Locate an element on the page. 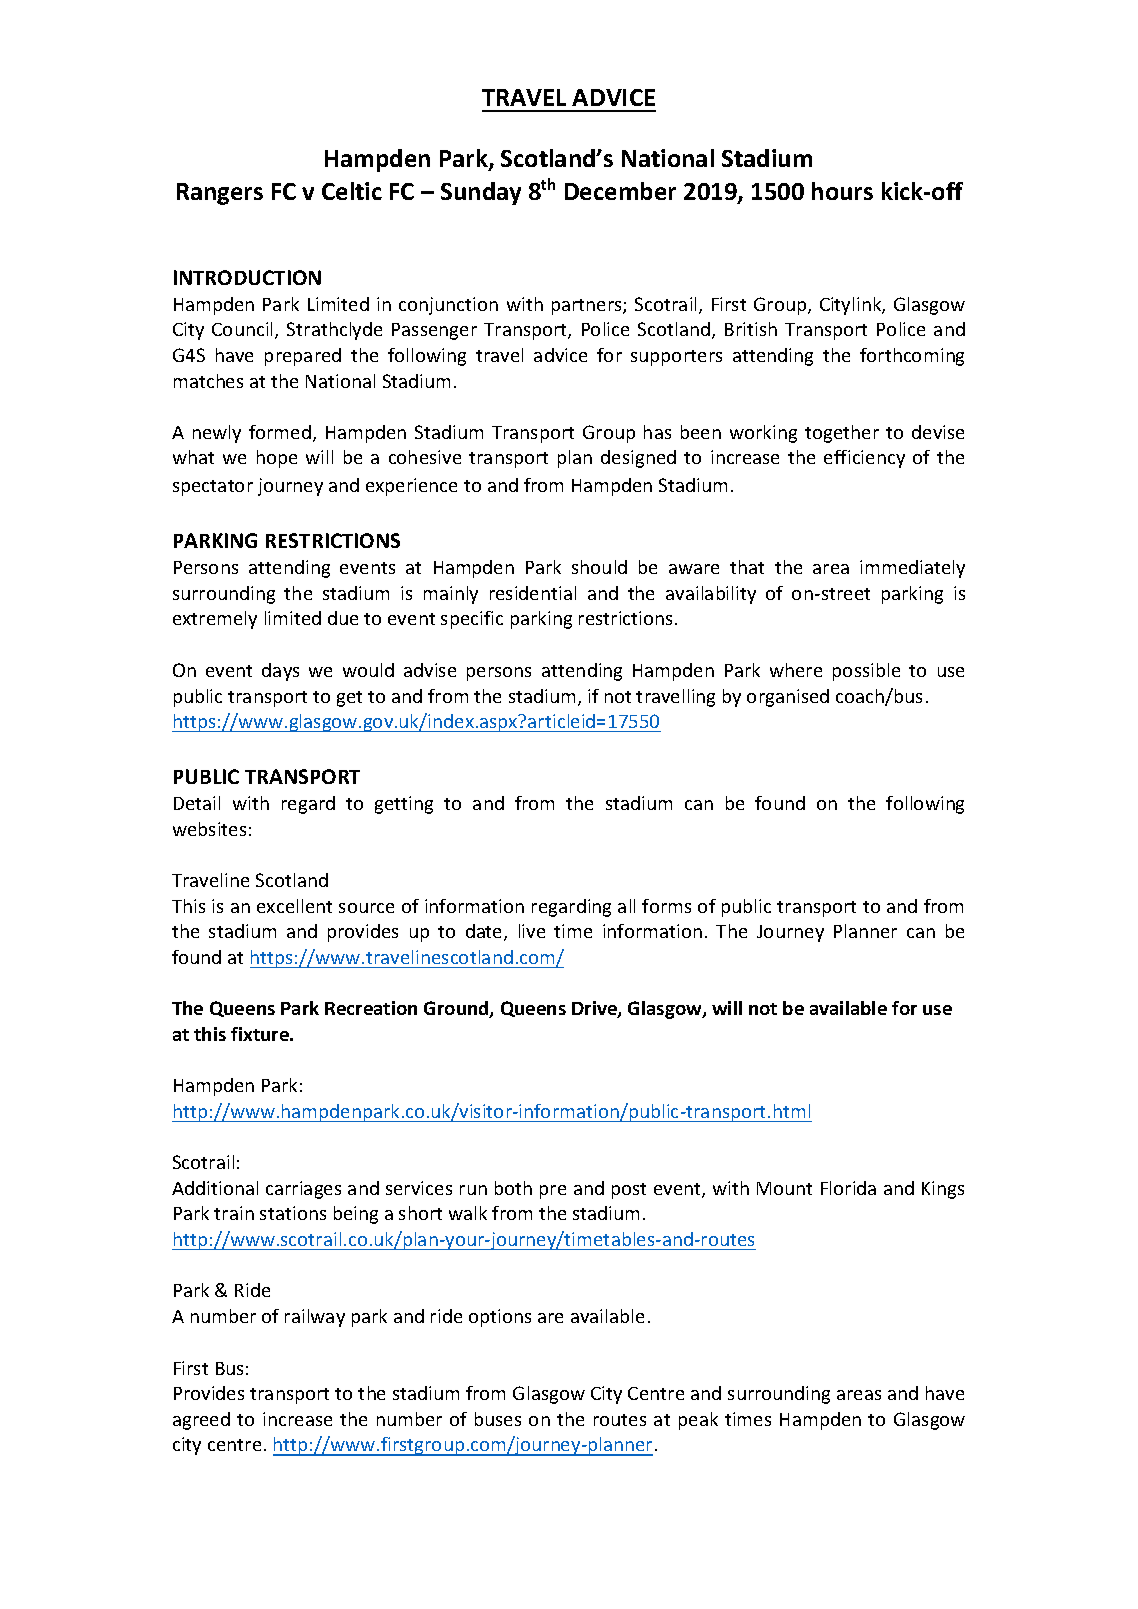 Image resolution: width=1138 pixels, height=1609 pixels. forms is located at coordinates (666, 906).
